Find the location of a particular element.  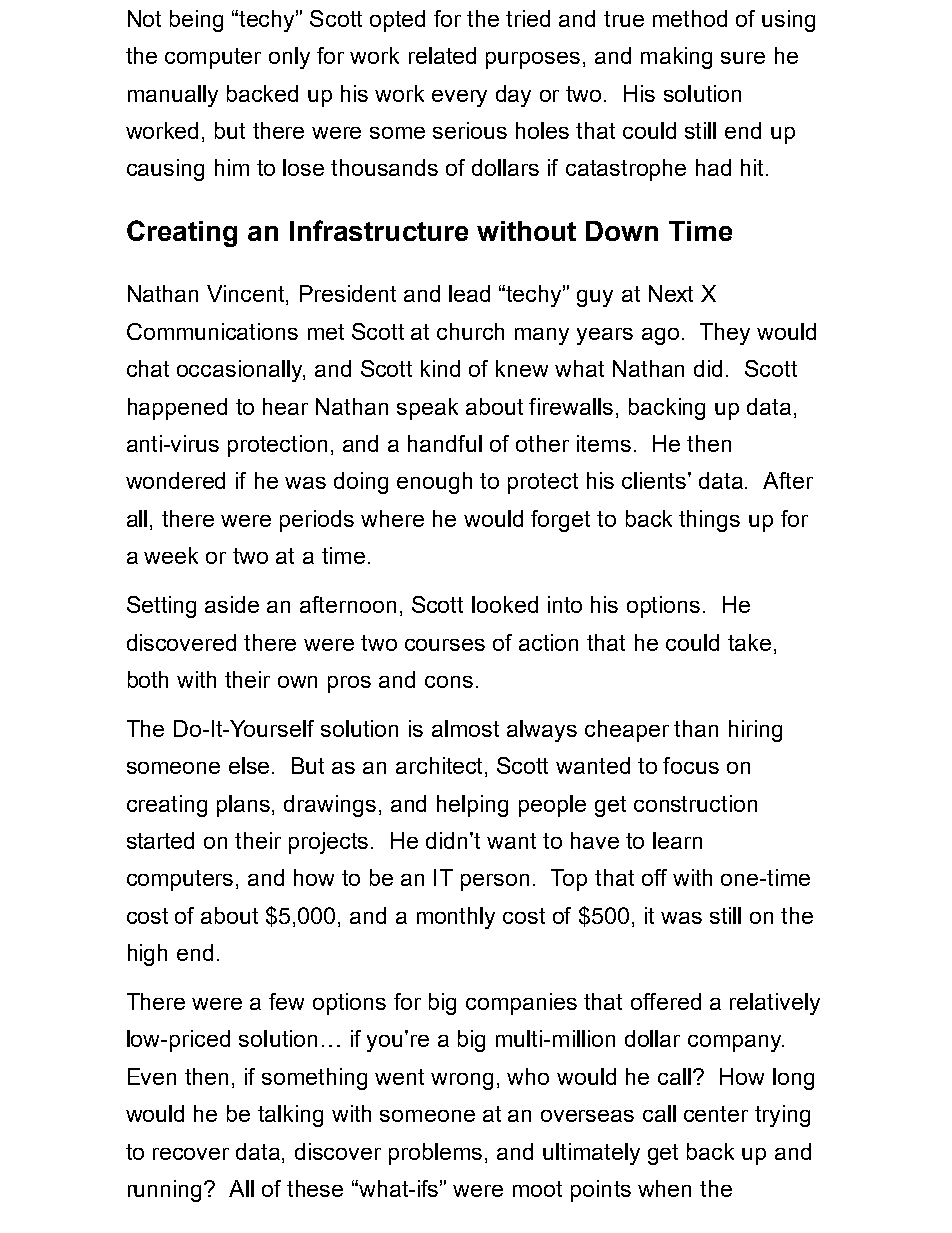

handful is located at coordinates (445, 443).
